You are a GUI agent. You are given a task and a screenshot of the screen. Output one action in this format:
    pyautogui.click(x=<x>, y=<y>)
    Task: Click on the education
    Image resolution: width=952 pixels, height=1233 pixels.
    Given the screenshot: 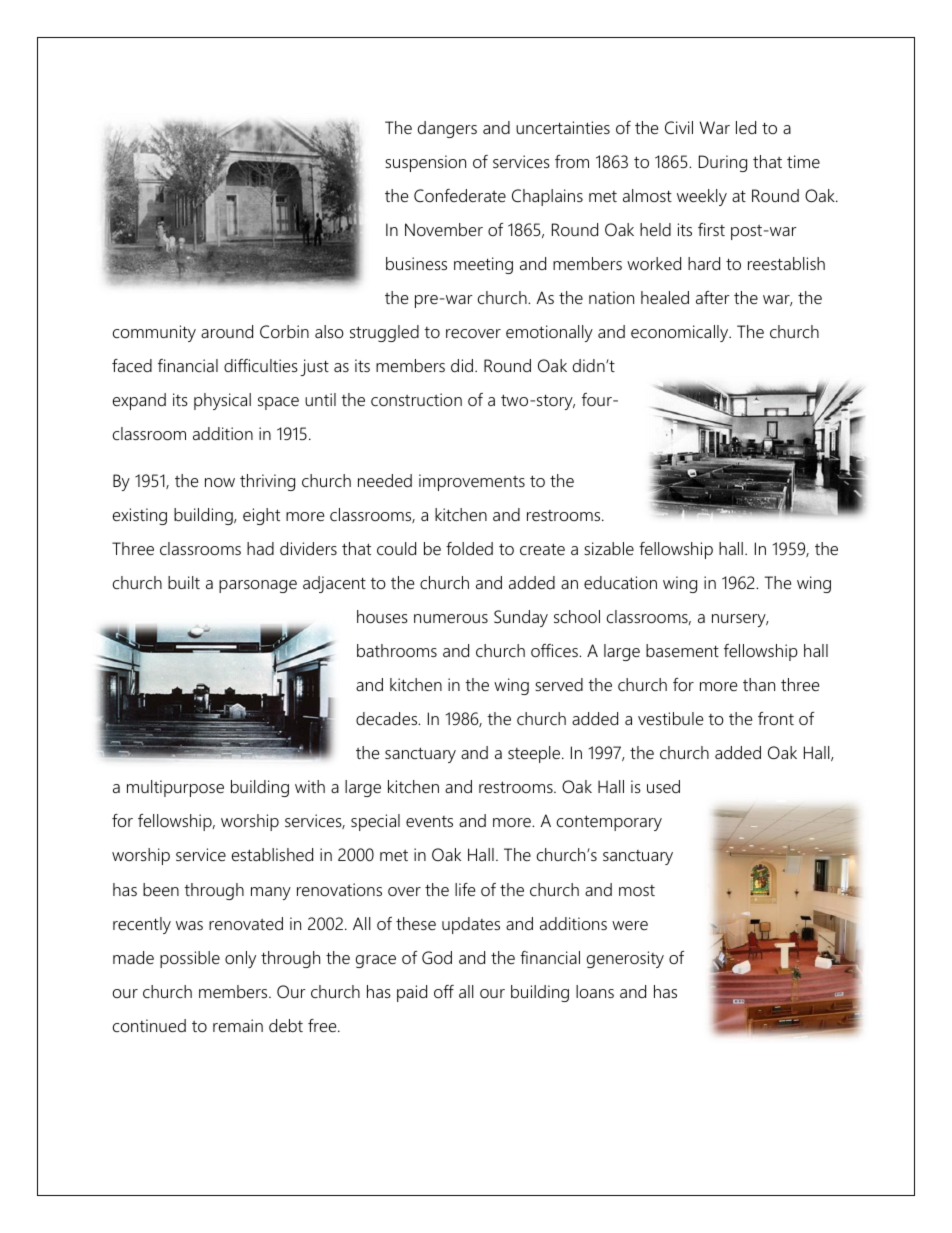 What is the action you would take?
    pyautogui.click(x=620, y=583)
